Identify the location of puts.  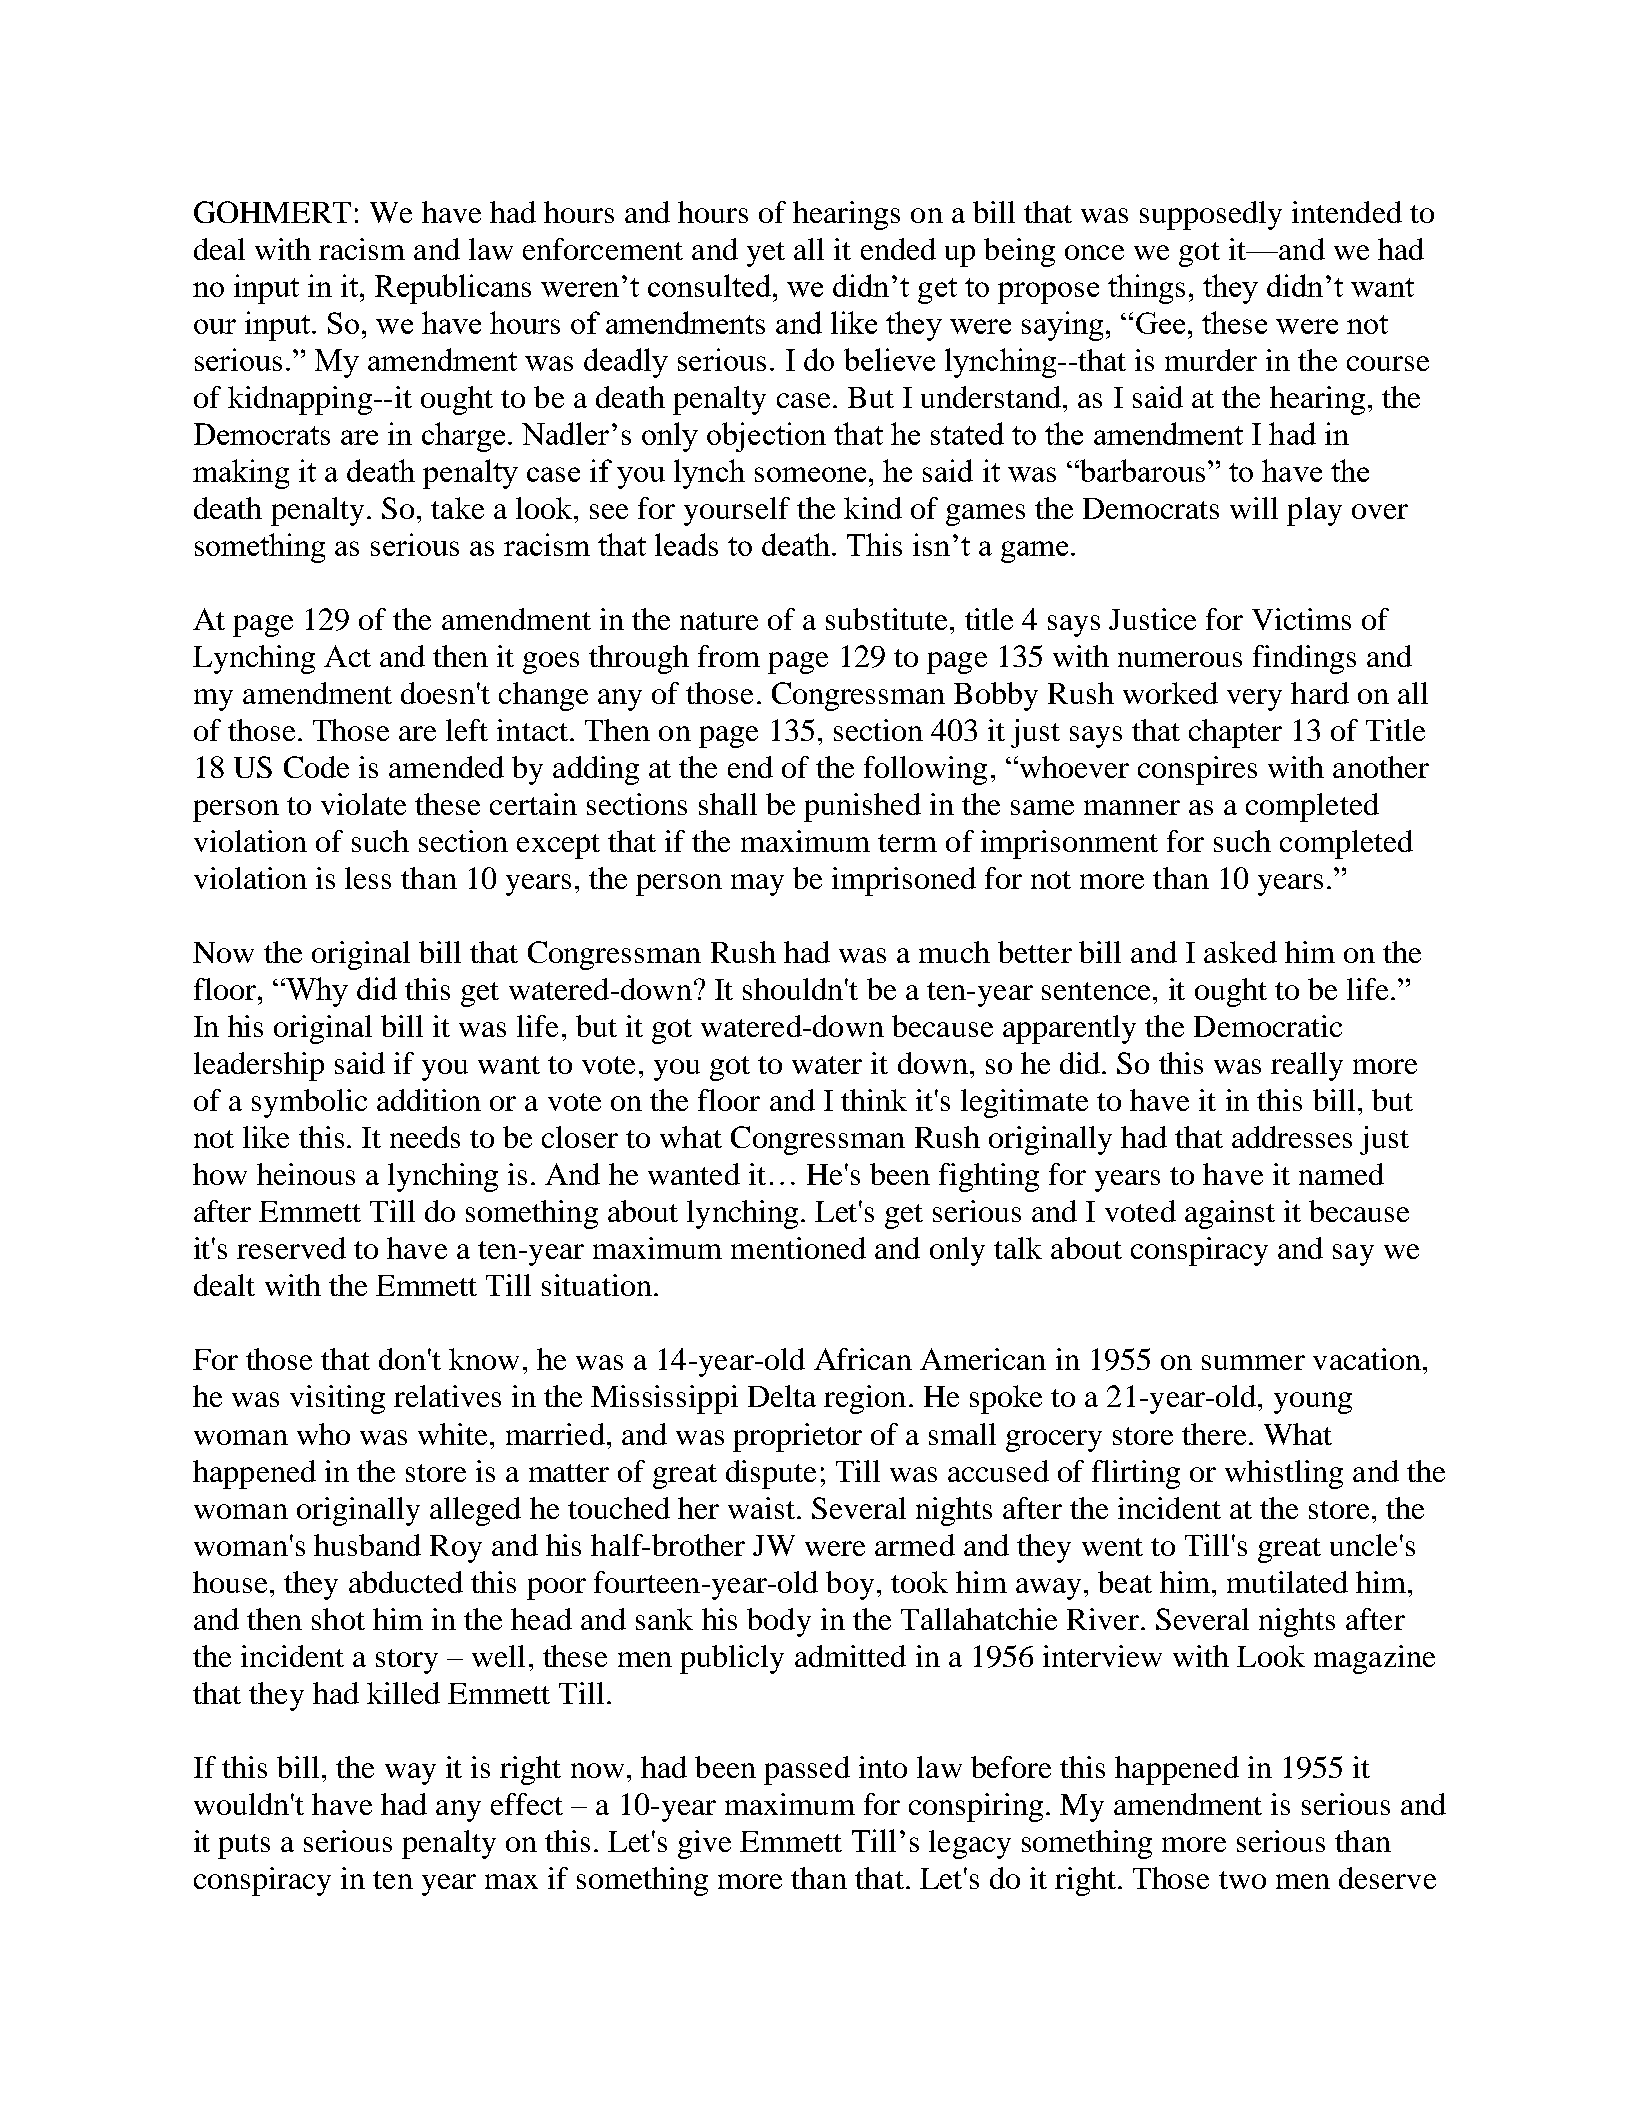
(244, 1846).
